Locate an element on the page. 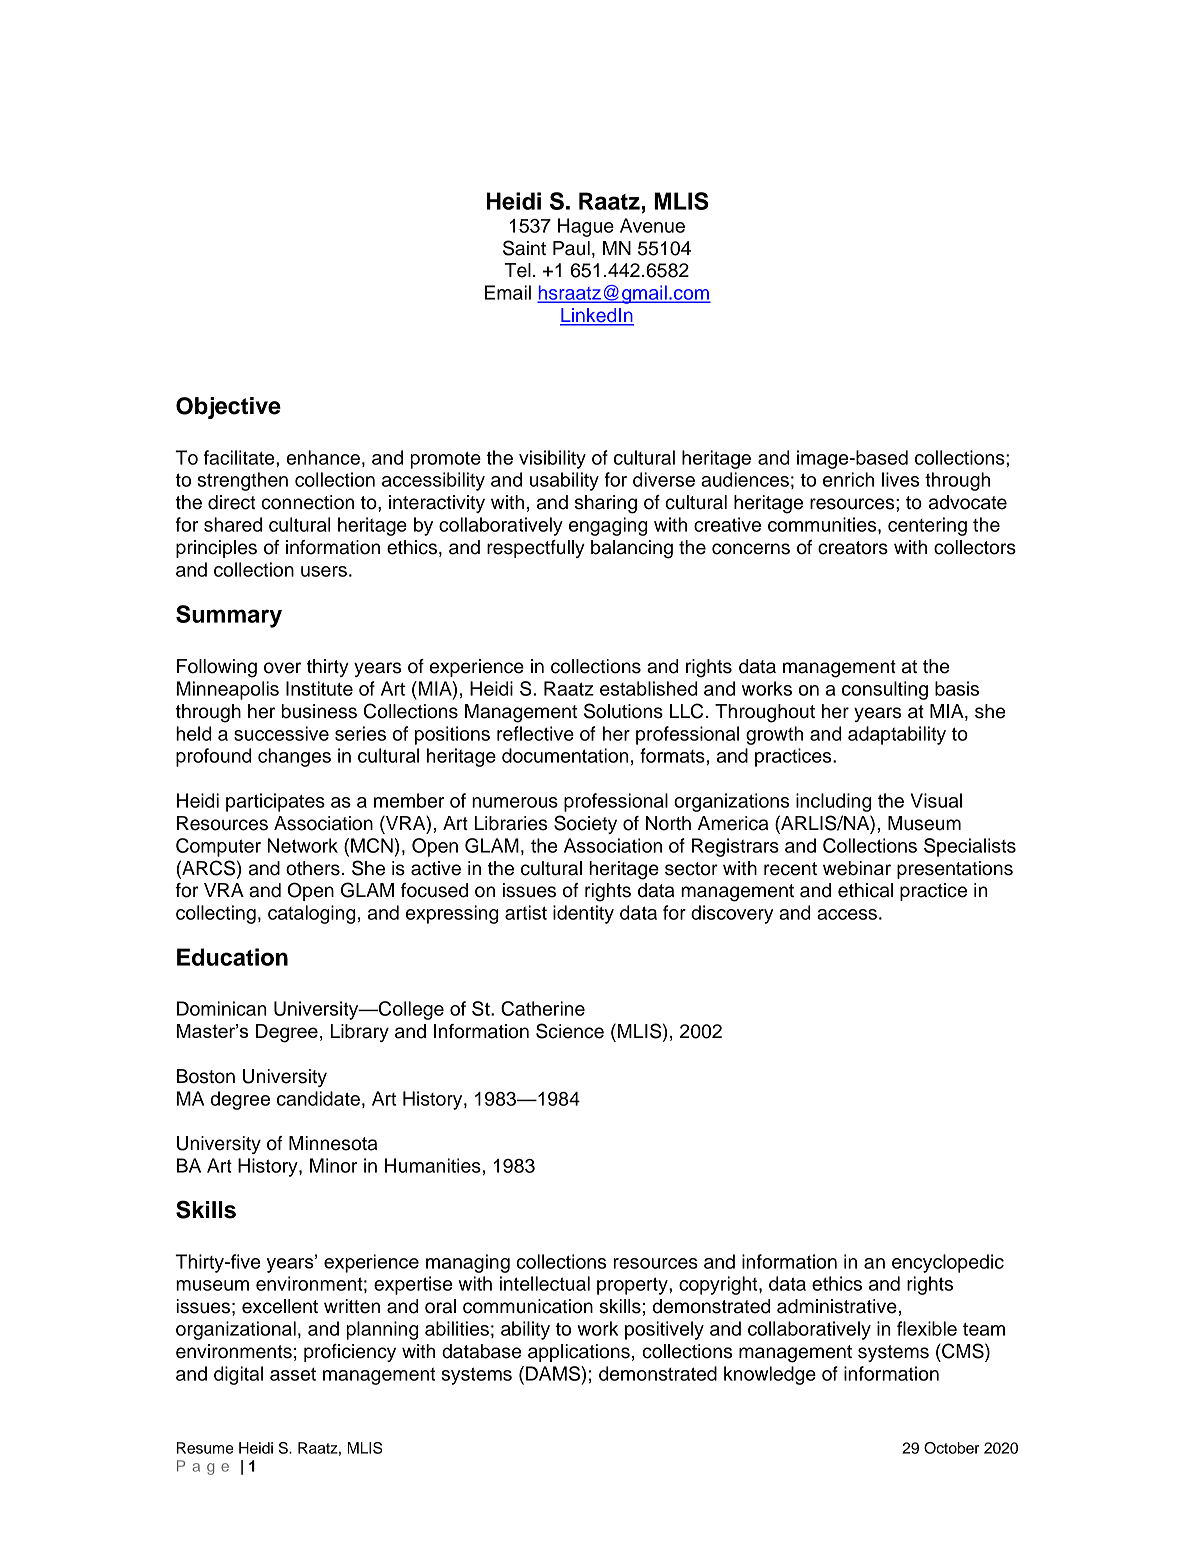  creators is located at coordinates (853, 548).
